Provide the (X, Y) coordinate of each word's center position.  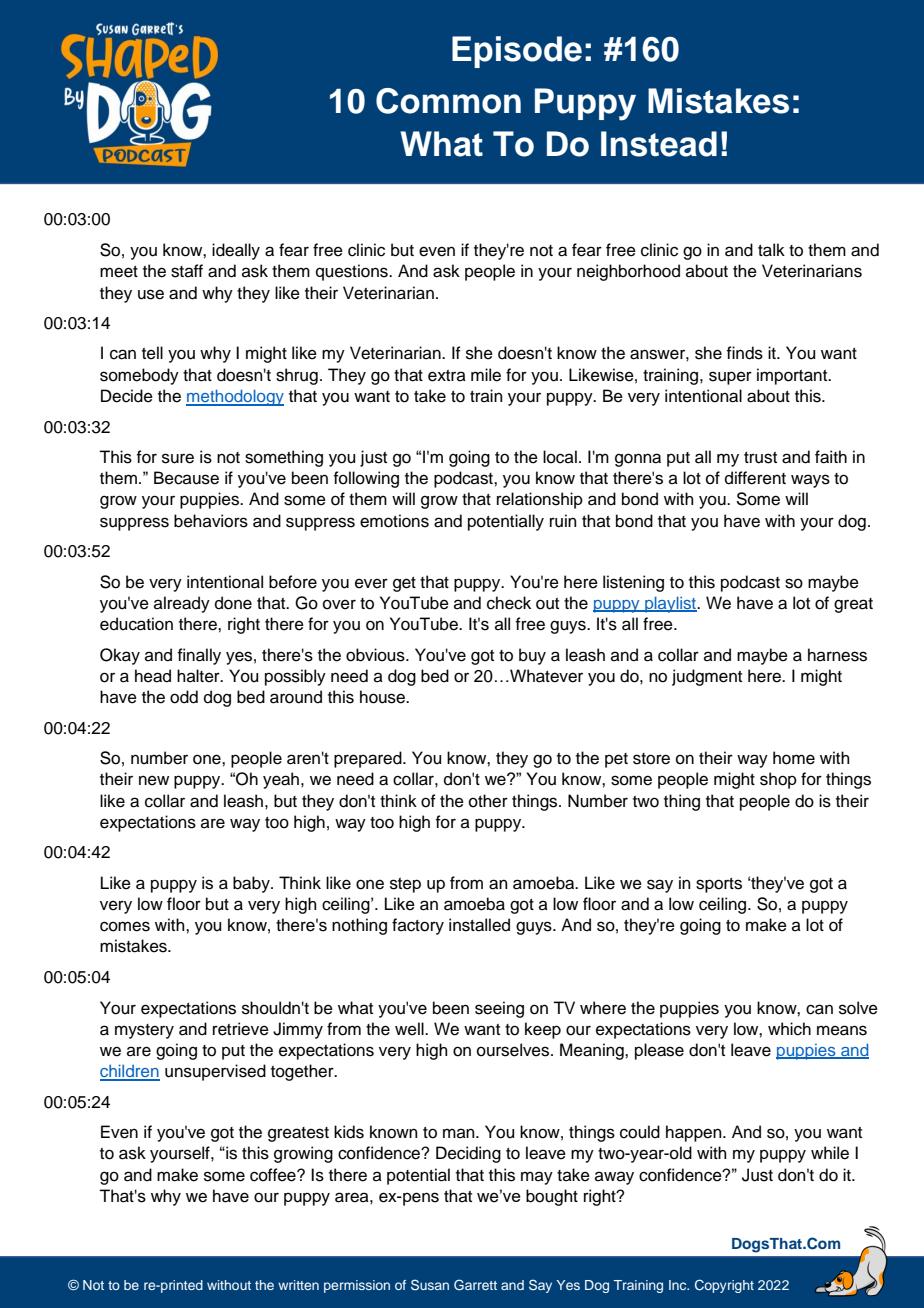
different (755, 478)
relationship (540, 500)
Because (186, 478)
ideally (236, 251)
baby (252, 884)
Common (448, 101)
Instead (659, 144)
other (488, 801)
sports (719, 885)
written (298, 1285)
